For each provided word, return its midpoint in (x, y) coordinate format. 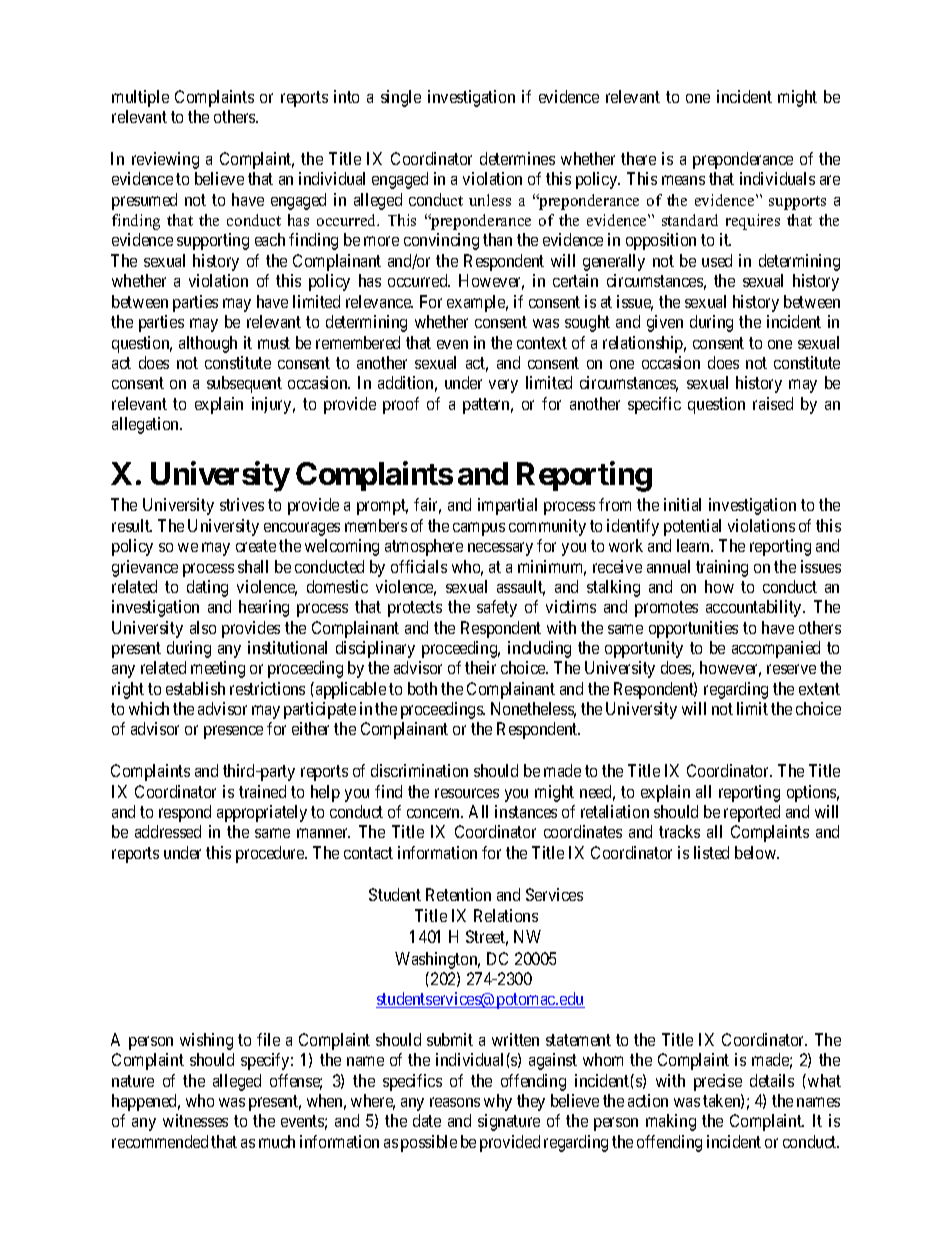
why (498, 1102)
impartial (507, 506)
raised (773, 403)
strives (242, 504)
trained (262, 791)
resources (467, 793)
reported (752, 813)
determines (517, 158)
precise (718, 1082)
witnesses (195, 1120)
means (683, 180)
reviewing (165, 160)
